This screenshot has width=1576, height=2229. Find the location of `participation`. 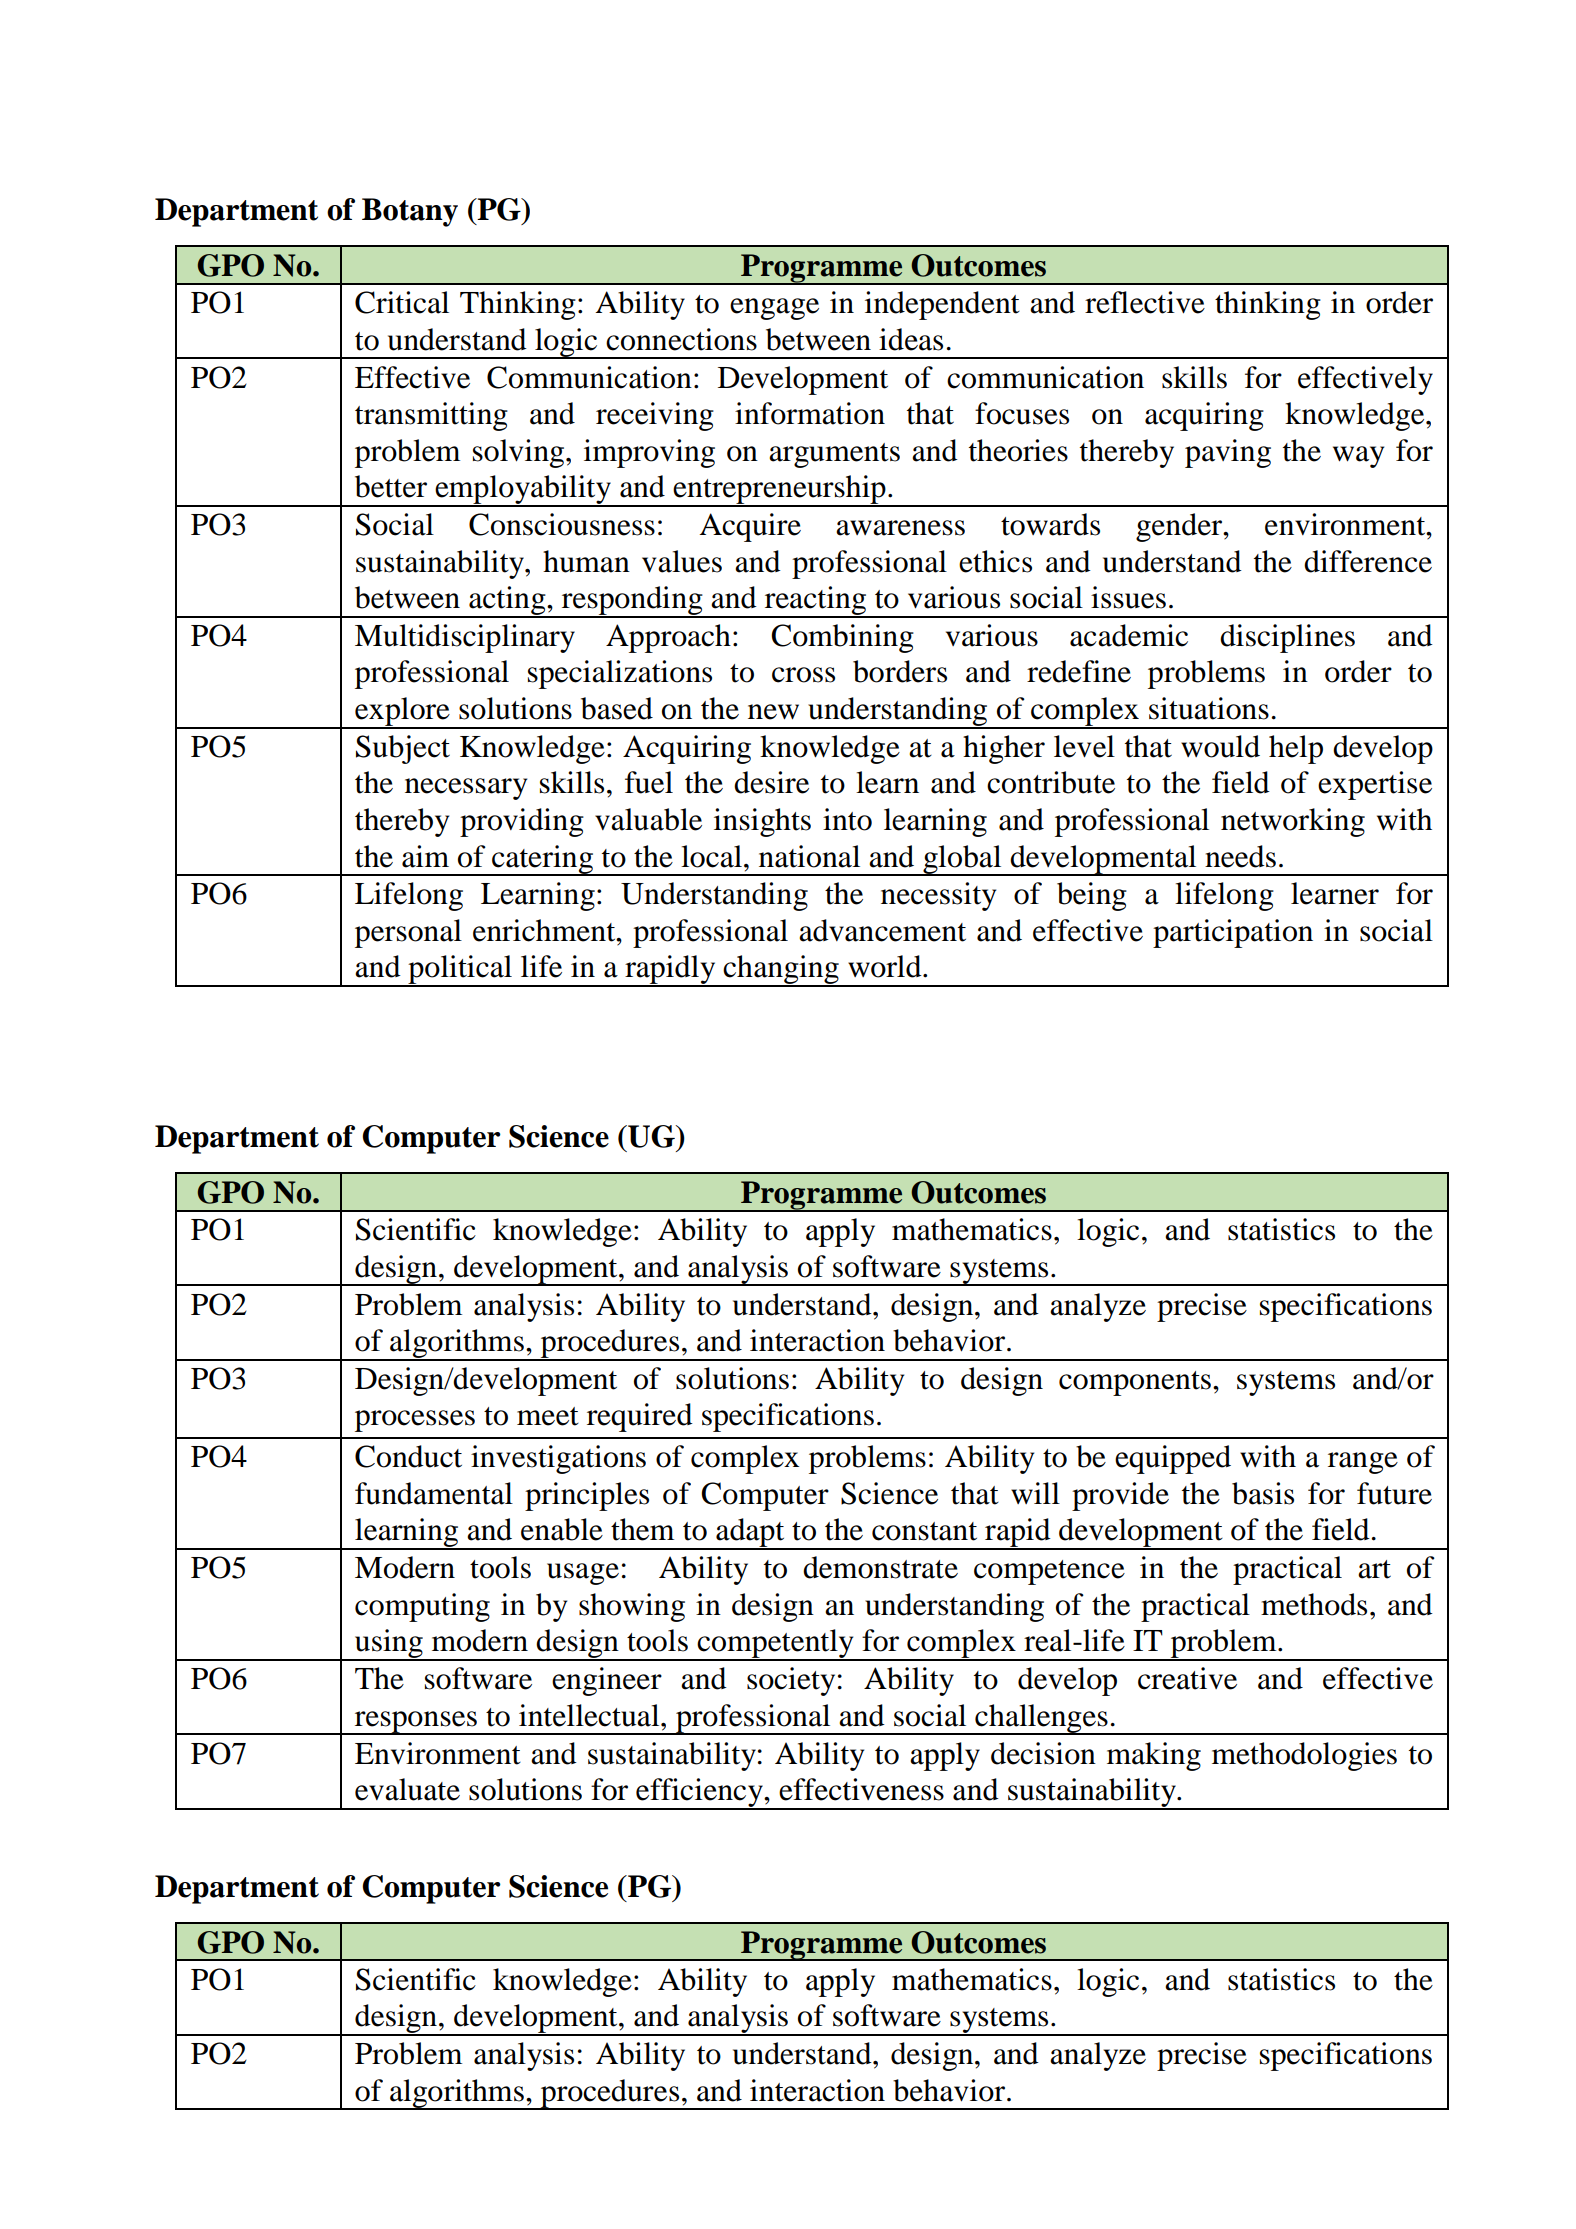

participation is located at coordinates (1233, 933).
